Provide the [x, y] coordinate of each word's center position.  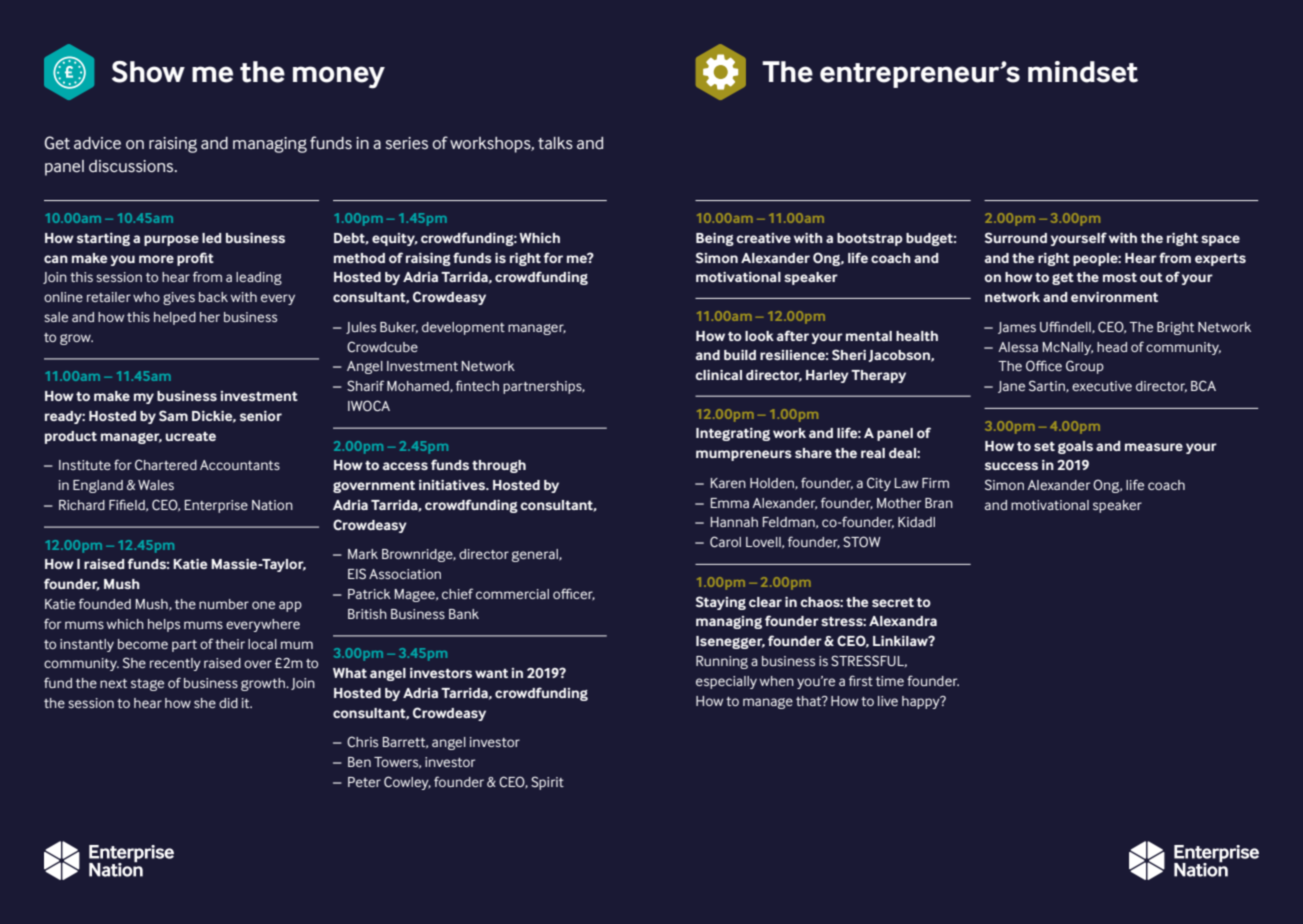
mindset [1083, 72]
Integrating [733, 434]
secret [893, 602]
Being [715, 239]
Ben [359, 762]
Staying [721, 603]
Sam [173, 415]
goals [1075, 447]
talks [555, 143]
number [224, 604]
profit [195, 259]
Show [148, 72]
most [1120, 277]
